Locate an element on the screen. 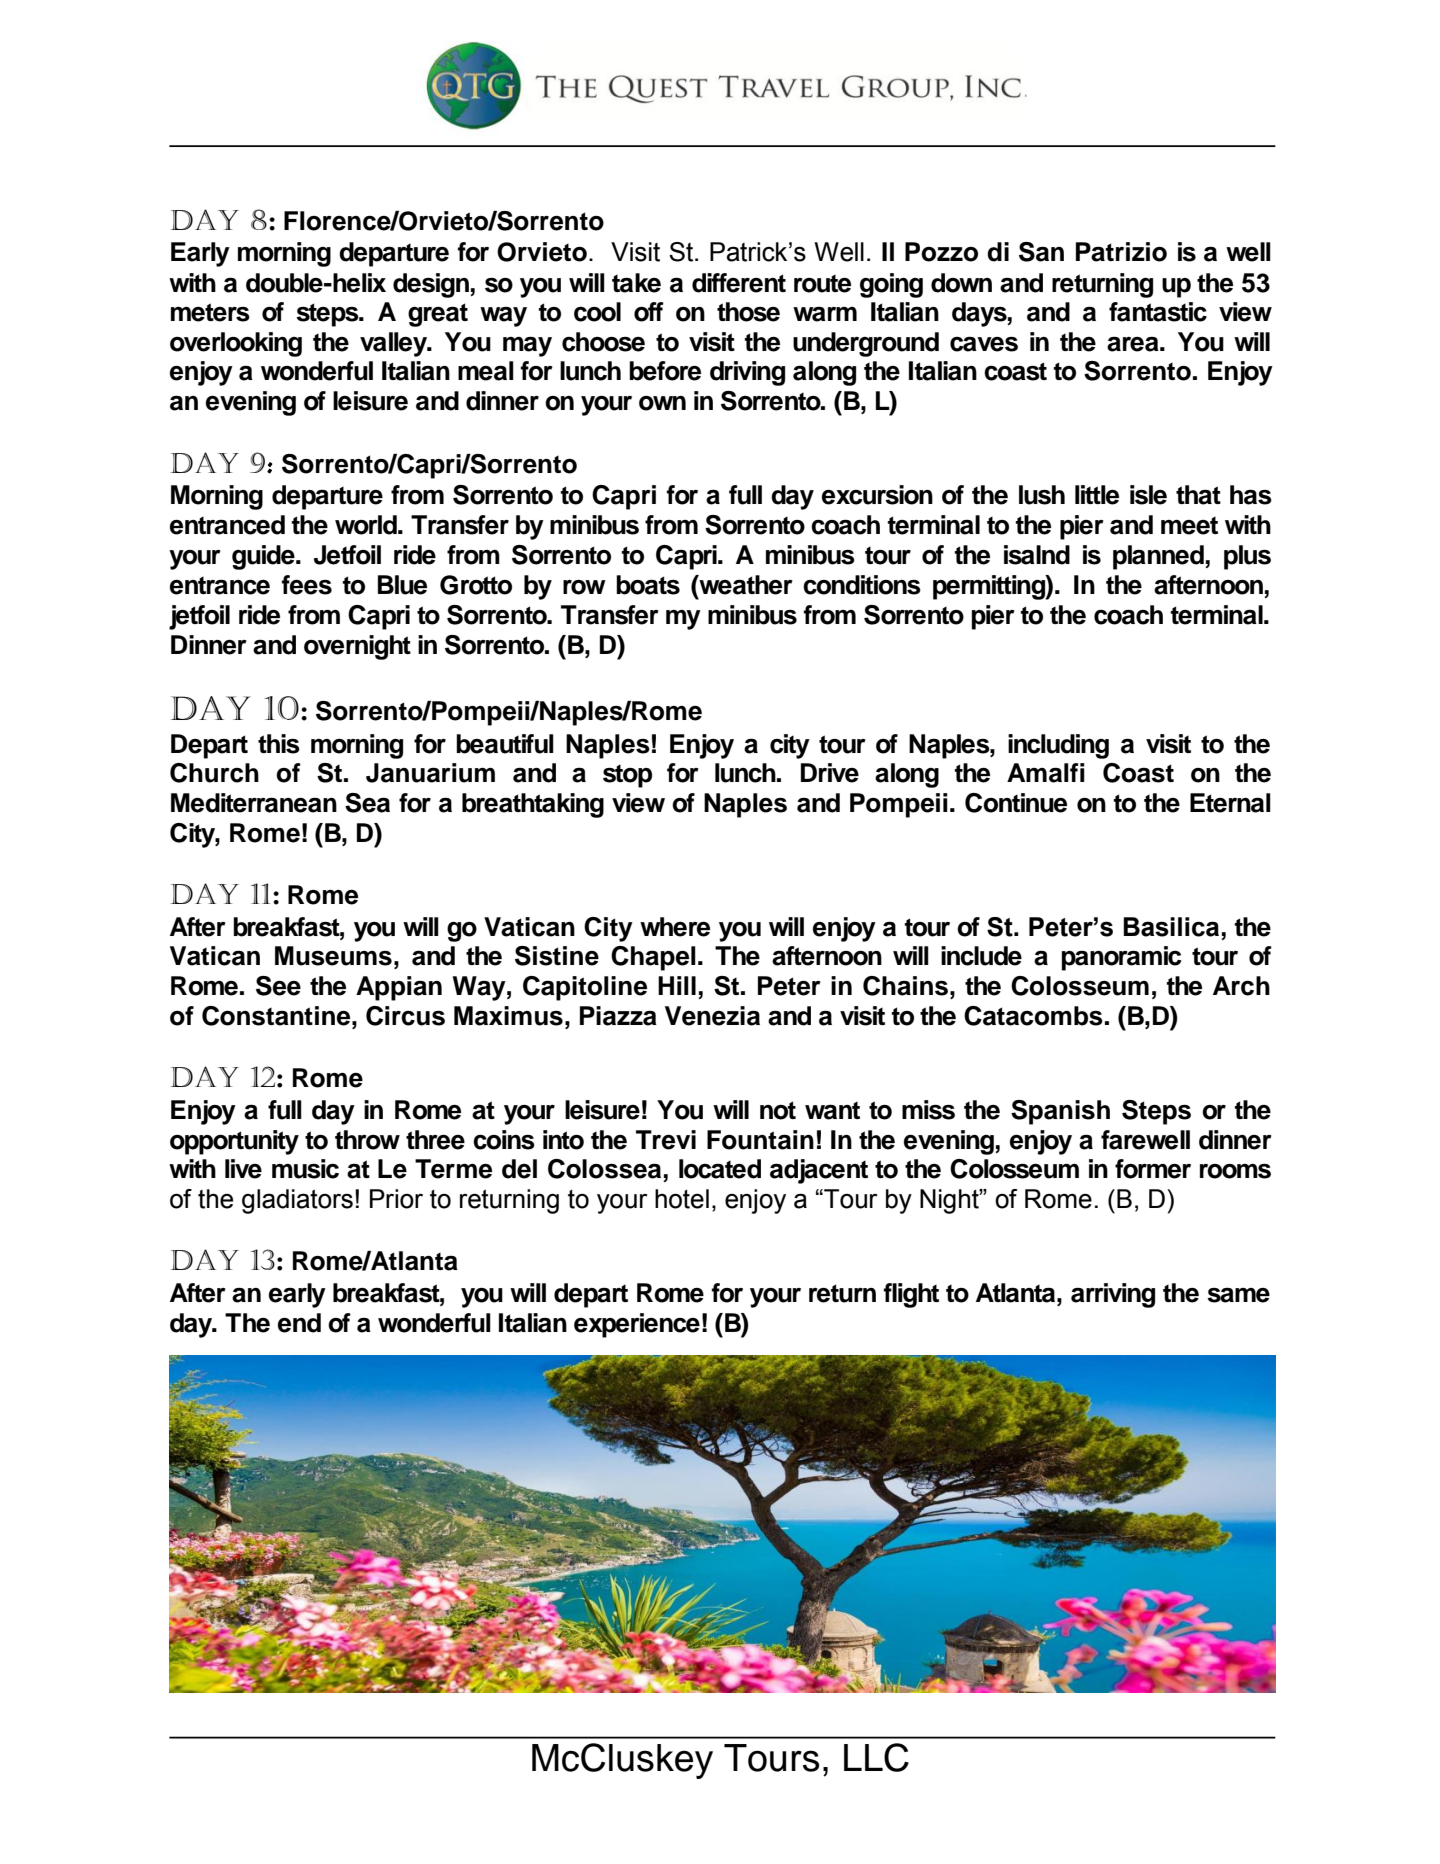 The height and width of the screenshot is (1864, 1440). arriving is located at coordinates (1113, 1295).
